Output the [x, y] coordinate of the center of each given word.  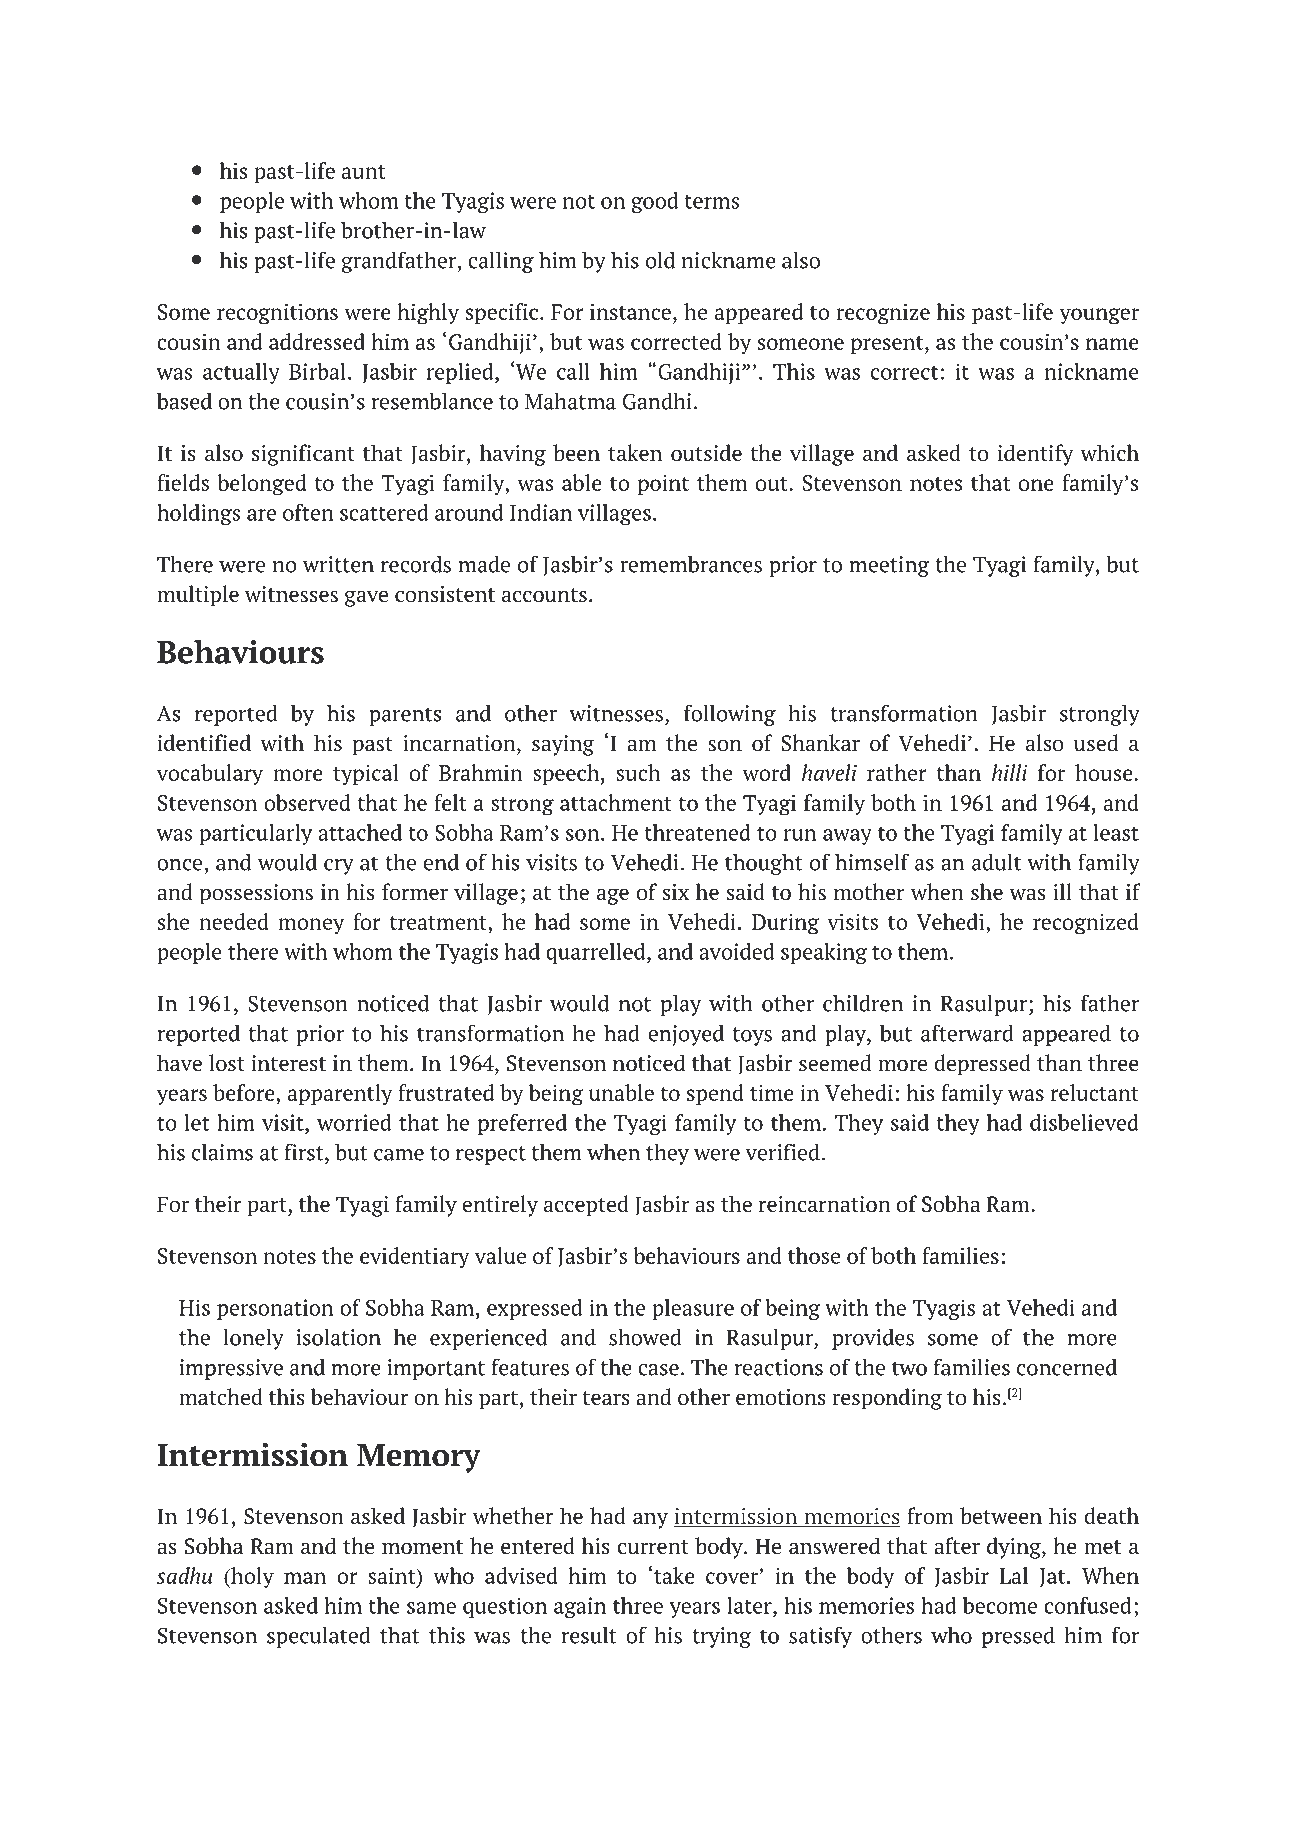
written [338, 564]
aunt [364, 172]
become [1000, 1605]
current [653, 1547]
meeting [889, 566]
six [676, 892]
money [311, 926]
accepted [586, 1206]
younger [1099, 316]
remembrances [691, 564]
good [655, 202]
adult [996, 862]
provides [873, 1339]
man [305, 1578]
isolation [338, 1337]
